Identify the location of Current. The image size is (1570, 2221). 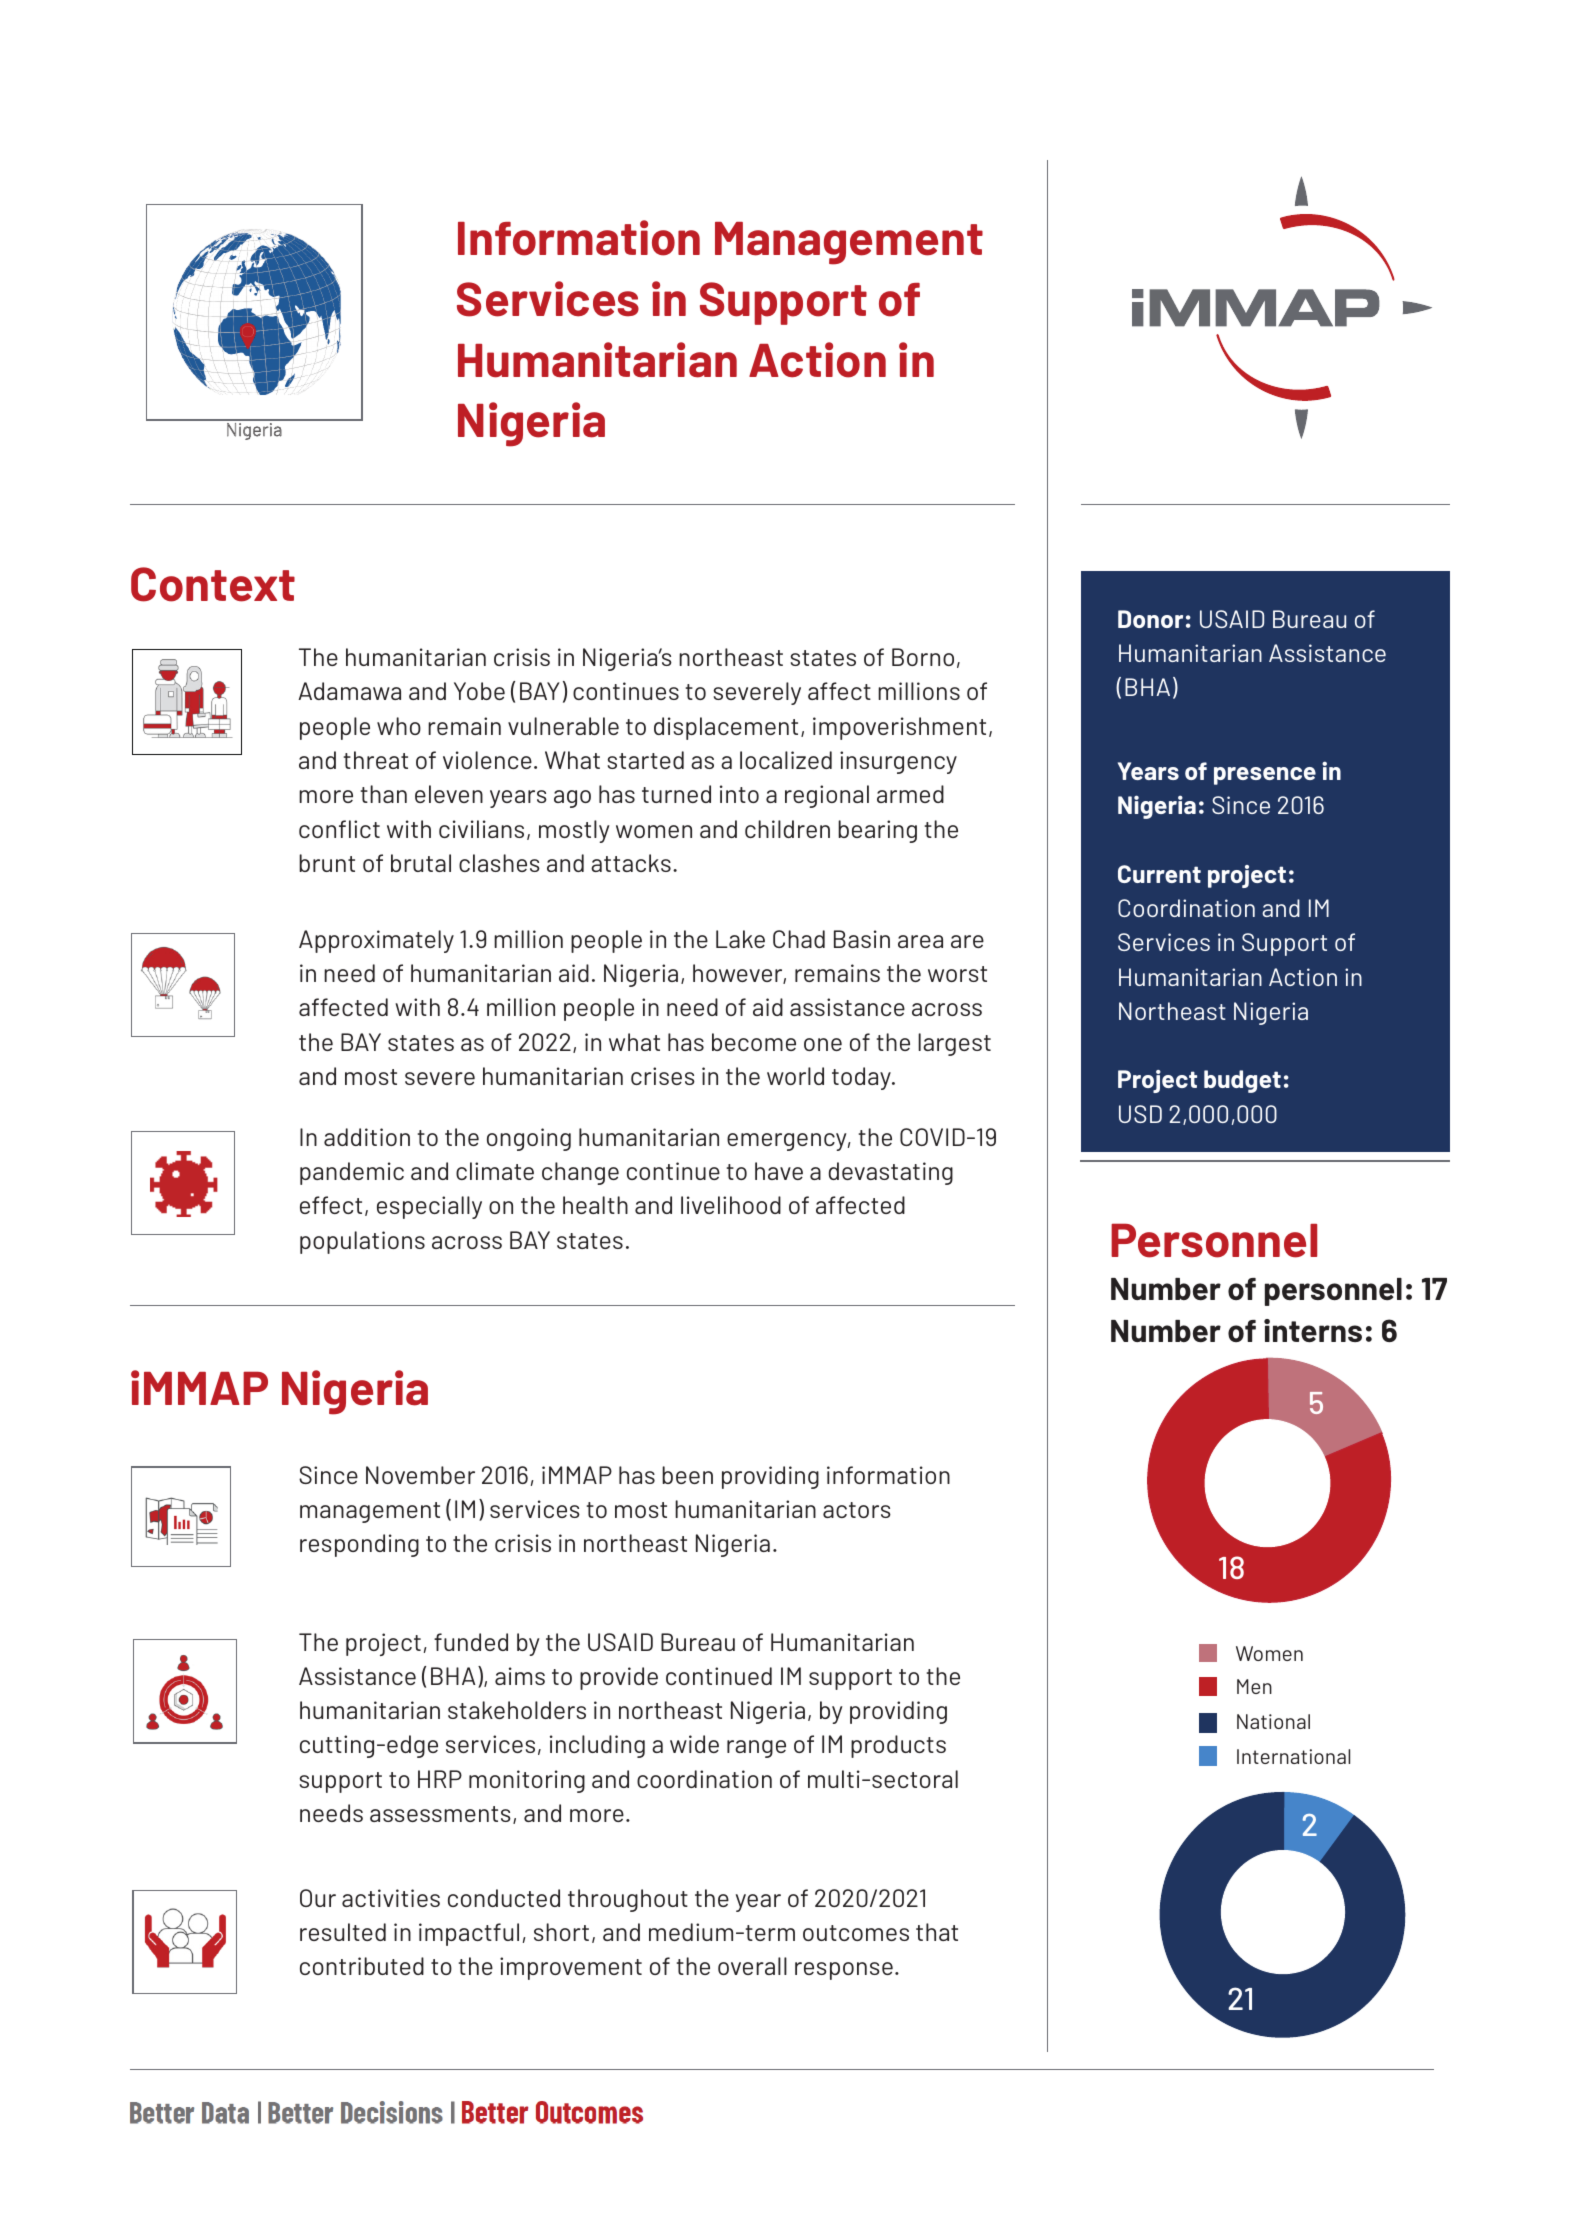
(1159, 874).
